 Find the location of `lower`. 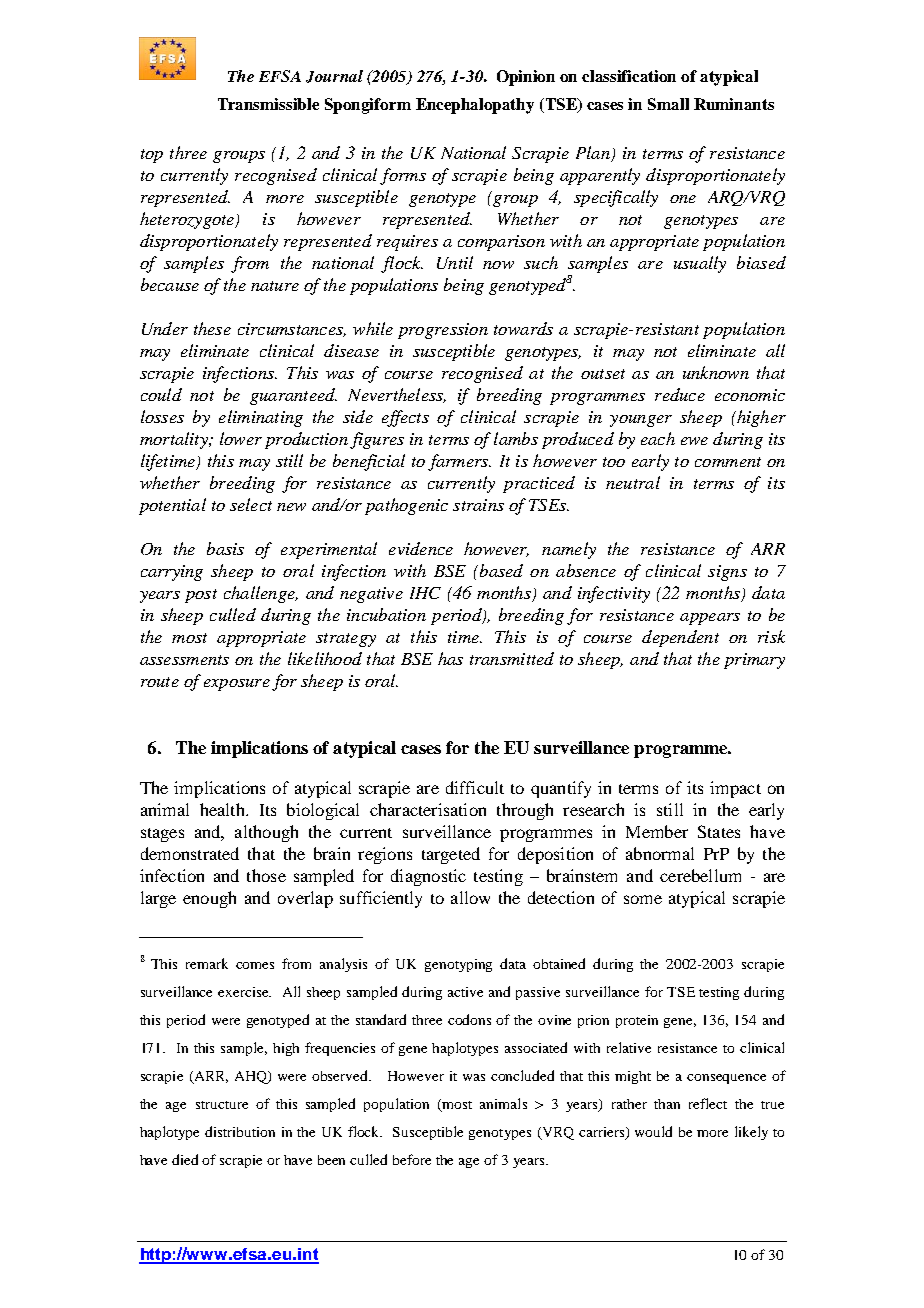

lower is located at coordinates (241, 438).
